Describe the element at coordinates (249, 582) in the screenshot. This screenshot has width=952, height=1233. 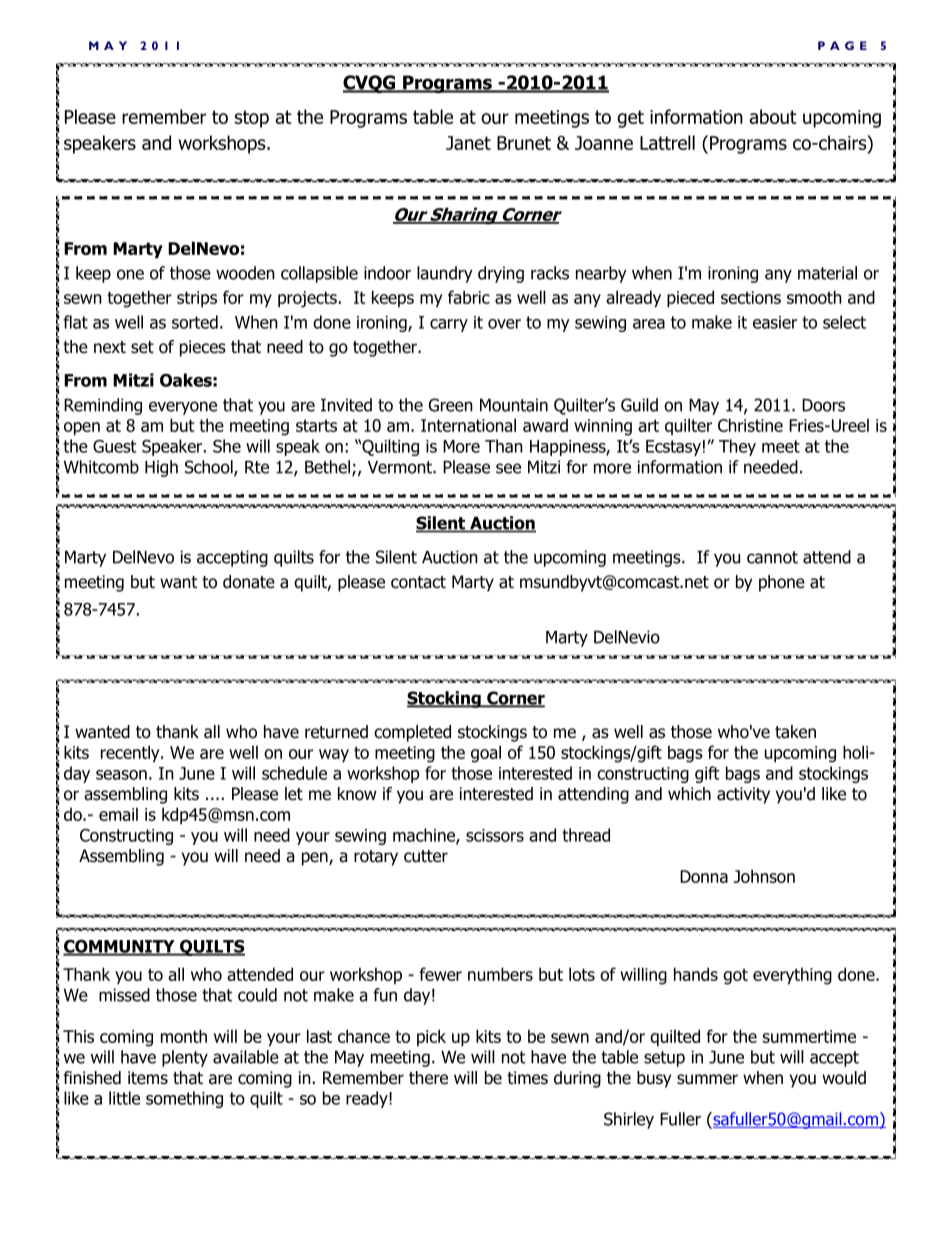
I see `donate` at that location.
